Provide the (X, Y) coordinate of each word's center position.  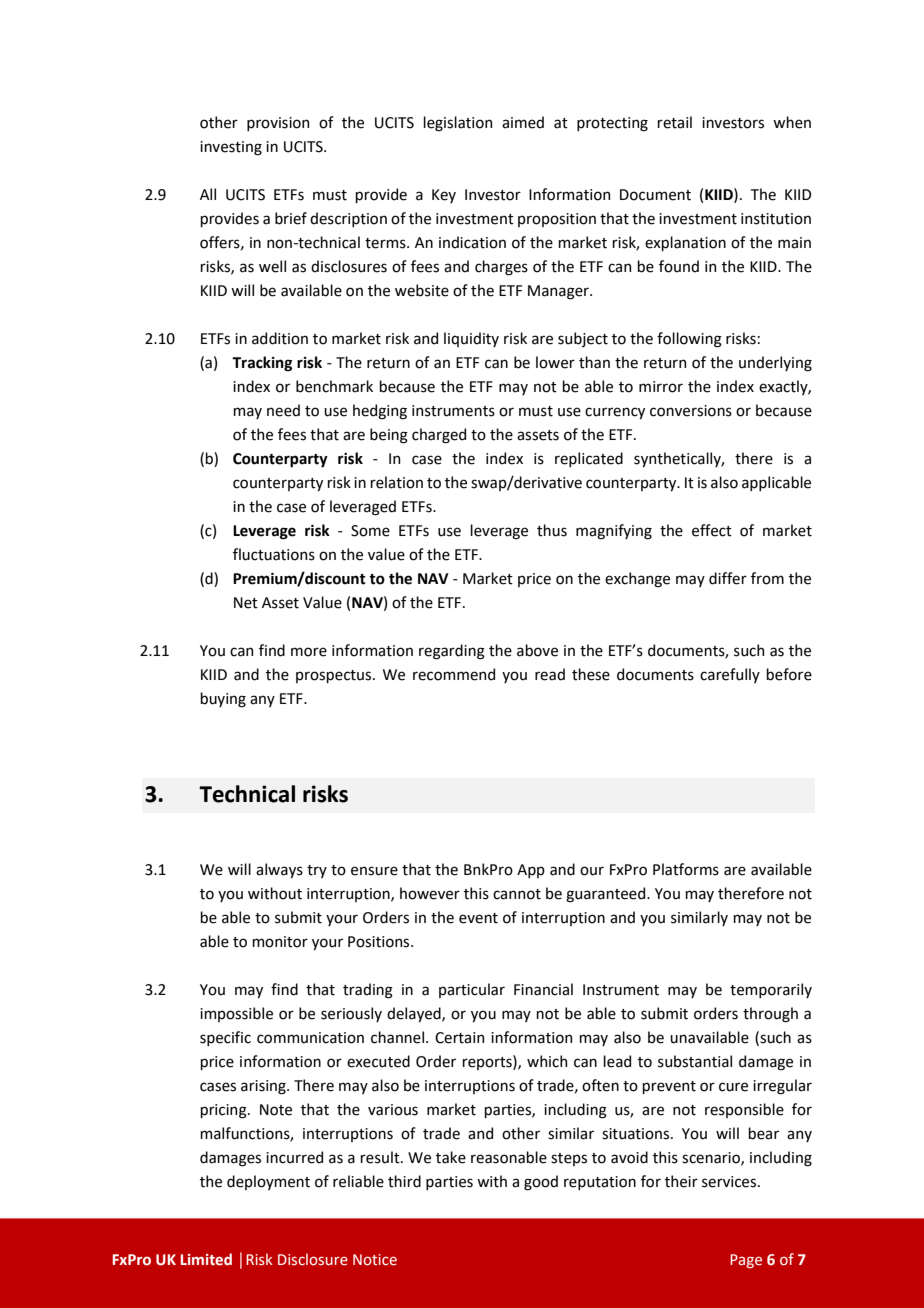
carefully (730, 675)
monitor (280, 942)
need (283, 410)
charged (439, 436)
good (541, 1183)
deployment (268, 1182)
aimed (523, 122)
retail (674, 122)
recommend (454, 674)
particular (472, 990)
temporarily (771, 990)
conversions (691, 411)
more (309, 652)
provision (278, 124)
